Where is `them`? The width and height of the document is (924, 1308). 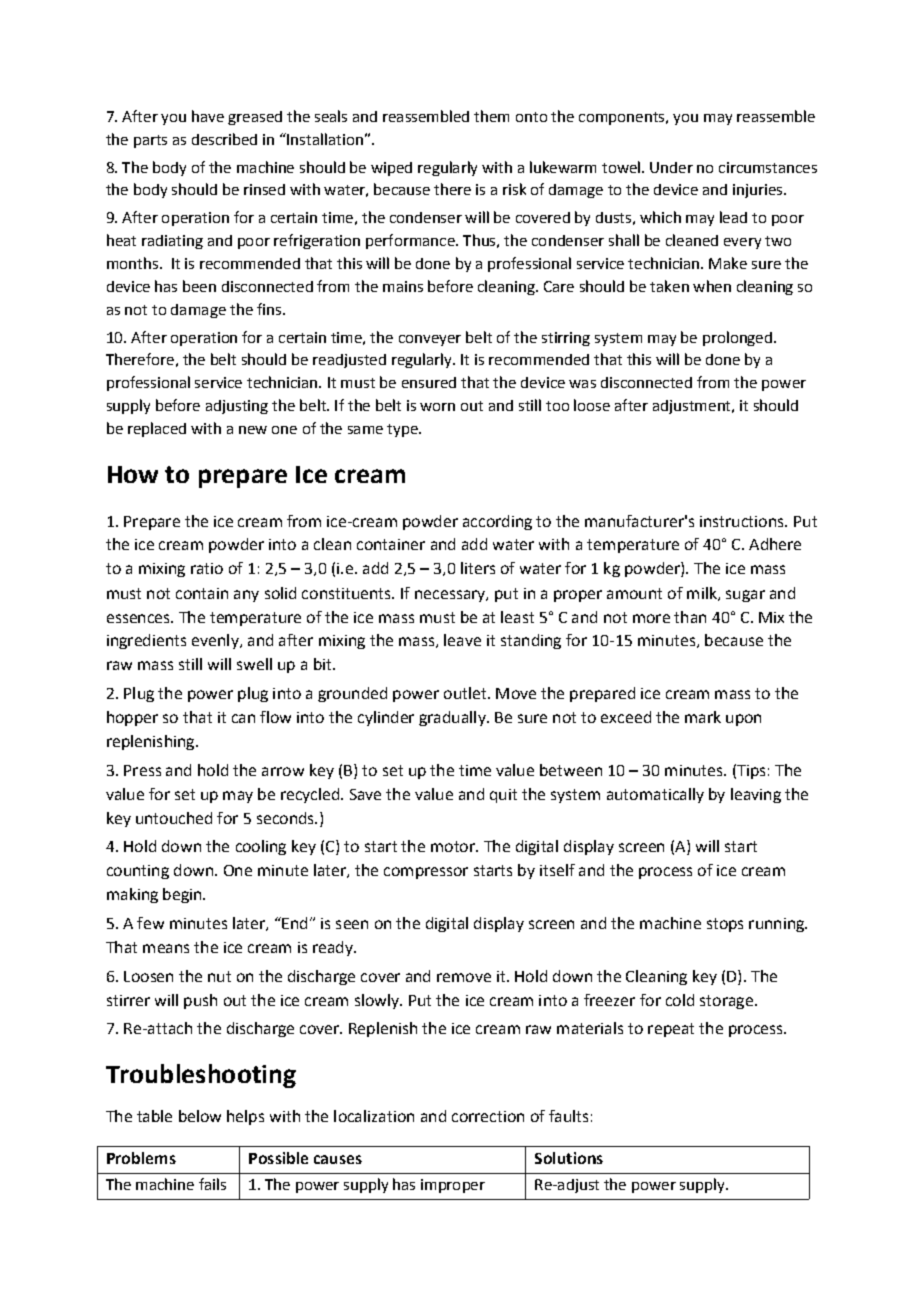 them is located at coordinates (491, 116).
